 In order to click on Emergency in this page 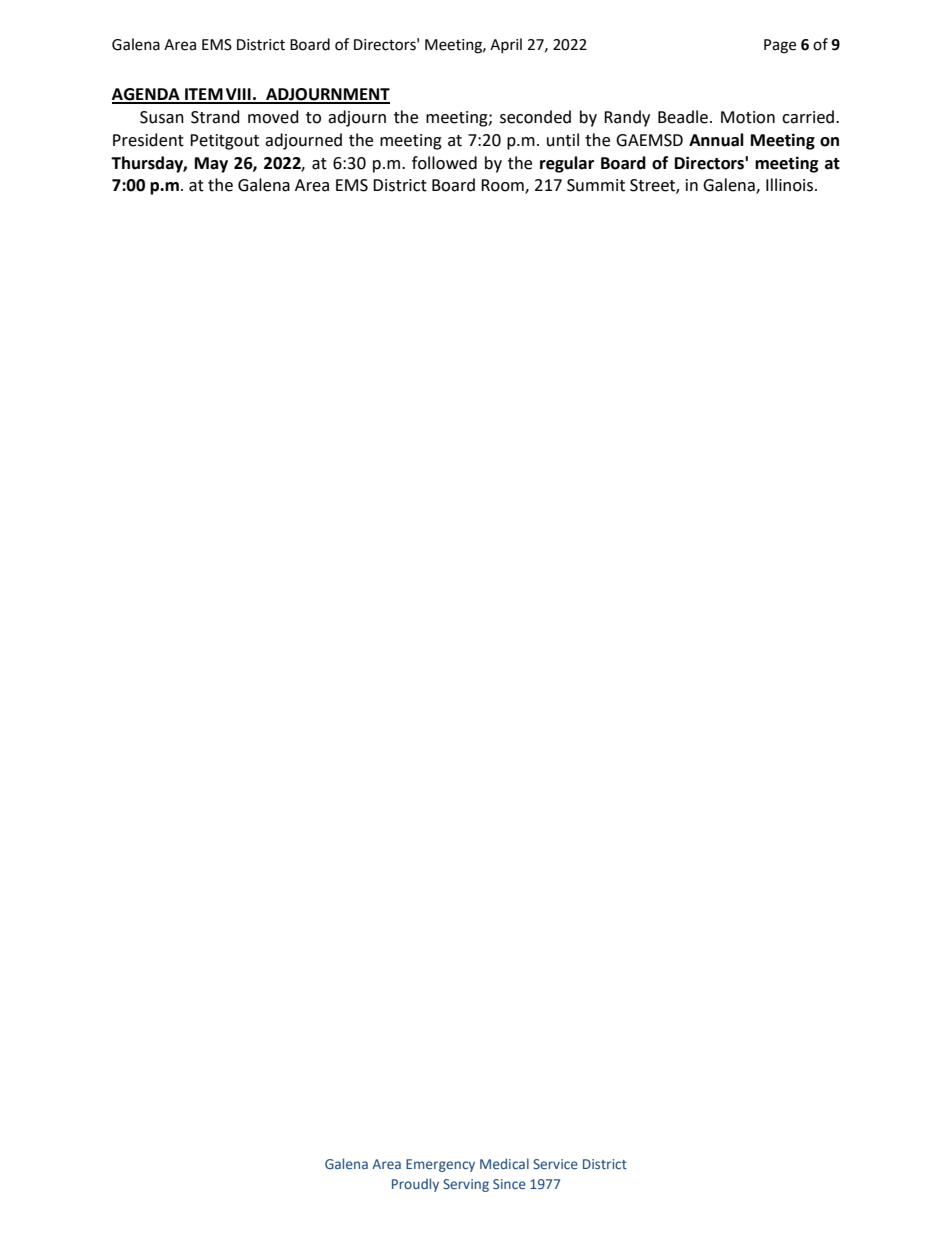, I will do `click(440, 1165)`.
